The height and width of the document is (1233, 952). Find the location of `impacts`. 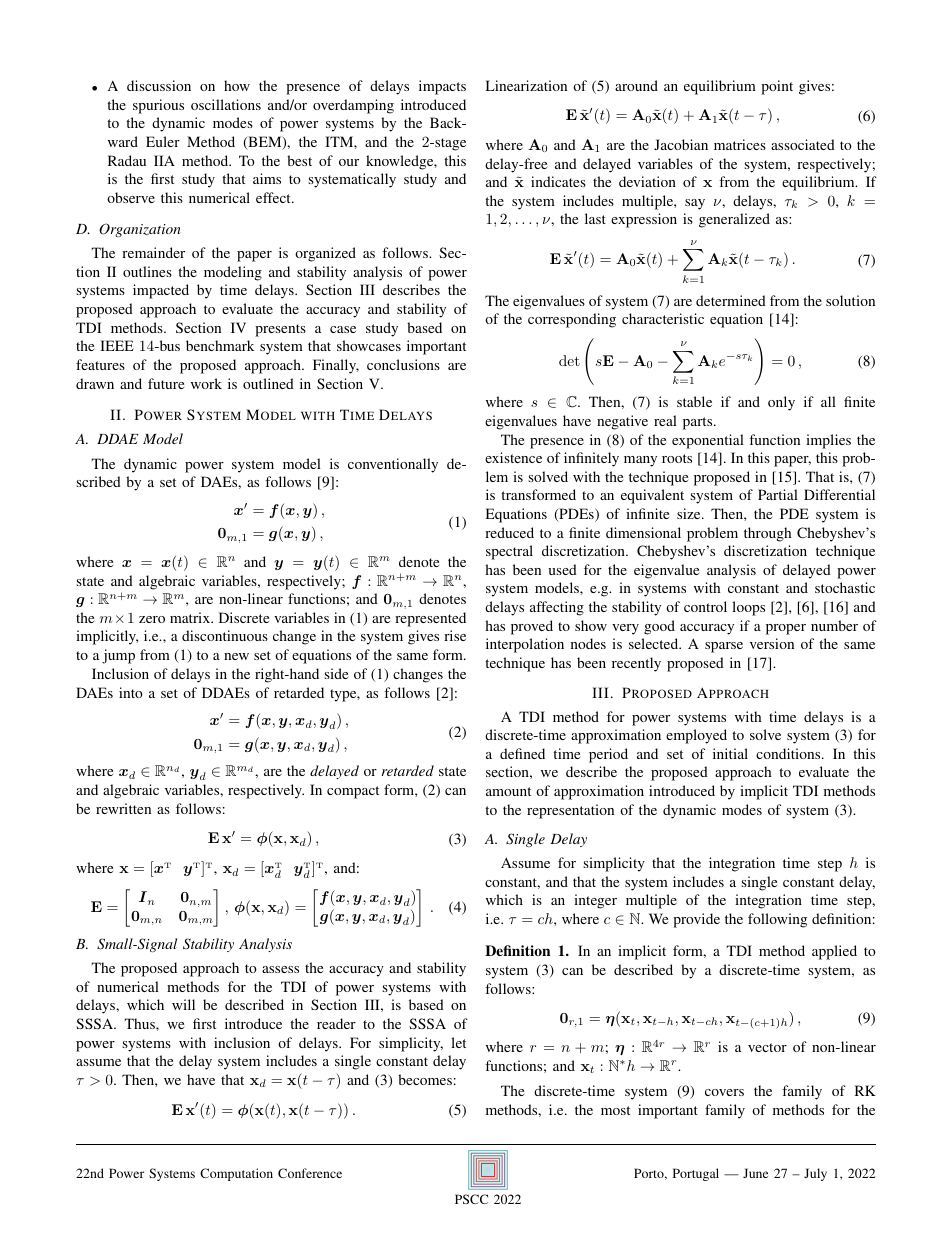

impacts is located at coordinates (442, 87).
